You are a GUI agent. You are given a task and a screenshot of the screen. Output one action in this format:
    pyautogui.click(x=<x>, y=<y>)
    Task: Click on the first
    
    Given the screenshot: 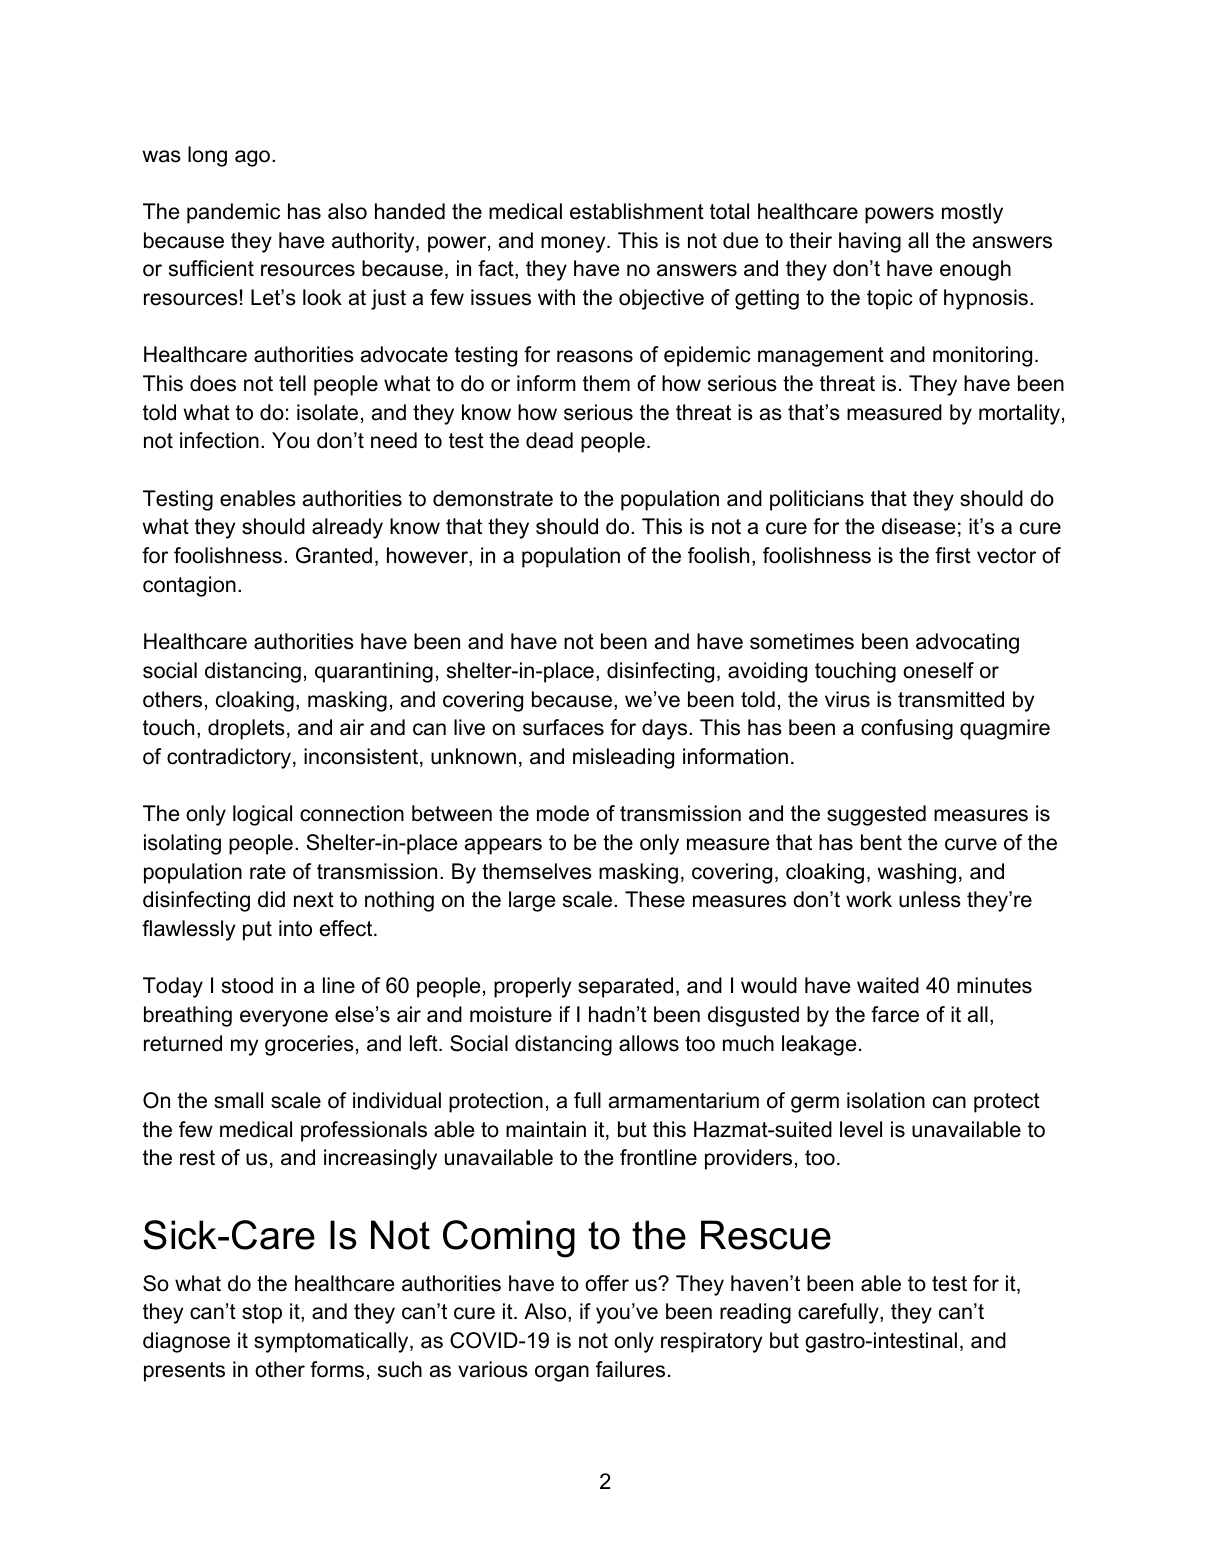 What is the action you would take?
    pyautogui.click(x=953, y=555)
